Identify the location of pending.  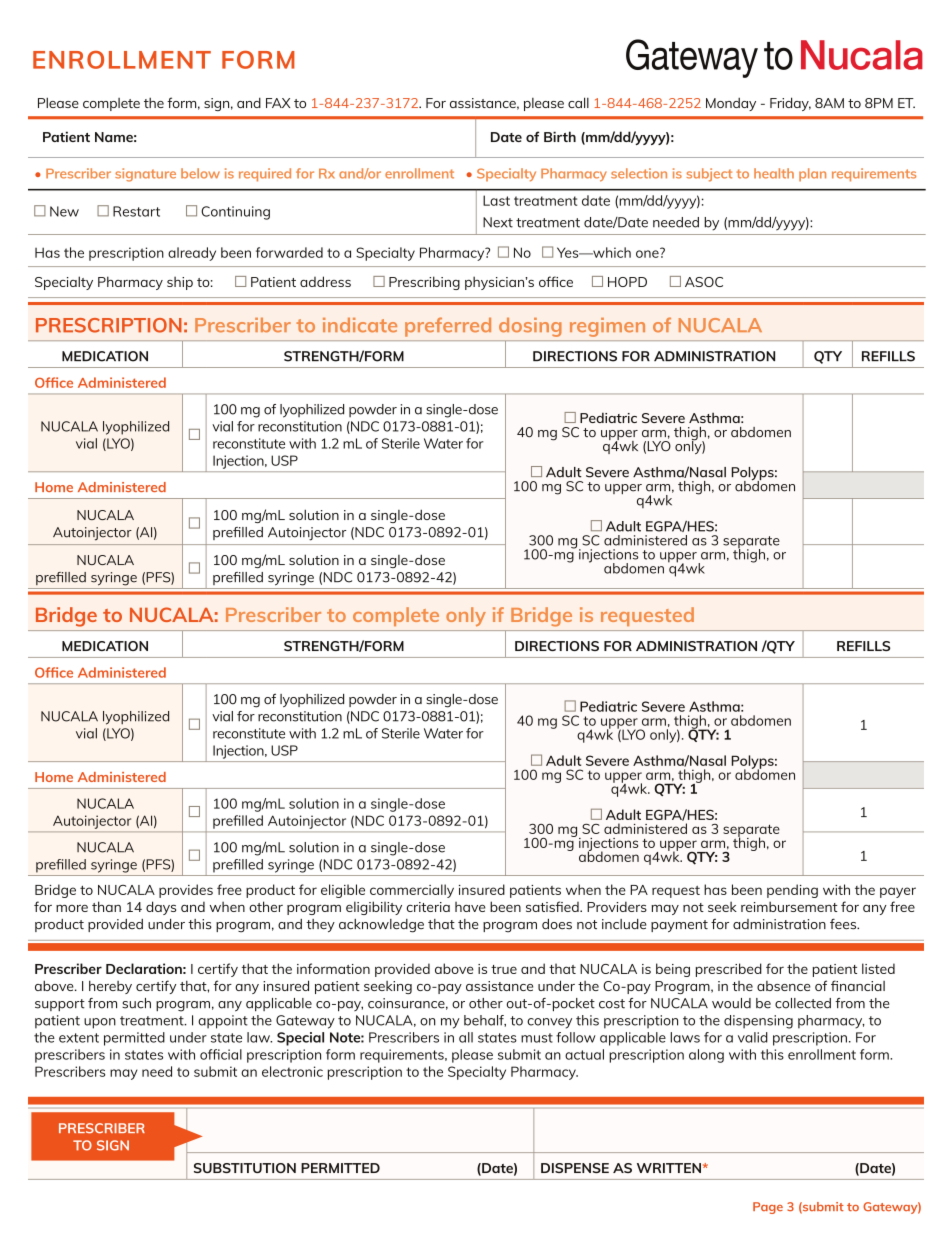
(792, 891).
